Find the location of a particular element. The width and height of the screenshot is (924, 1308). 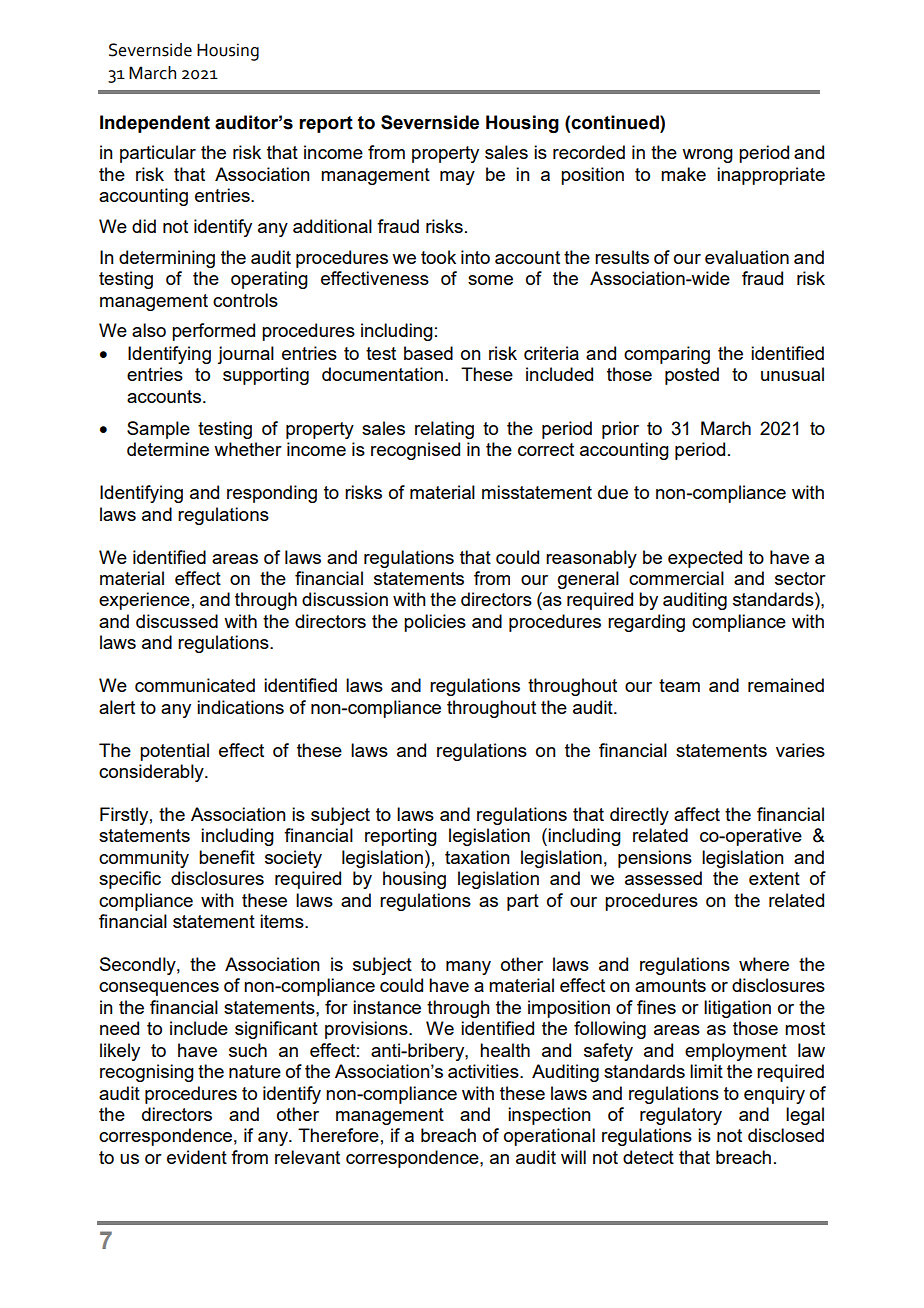

activities is located at coordinates (484, 1071).
